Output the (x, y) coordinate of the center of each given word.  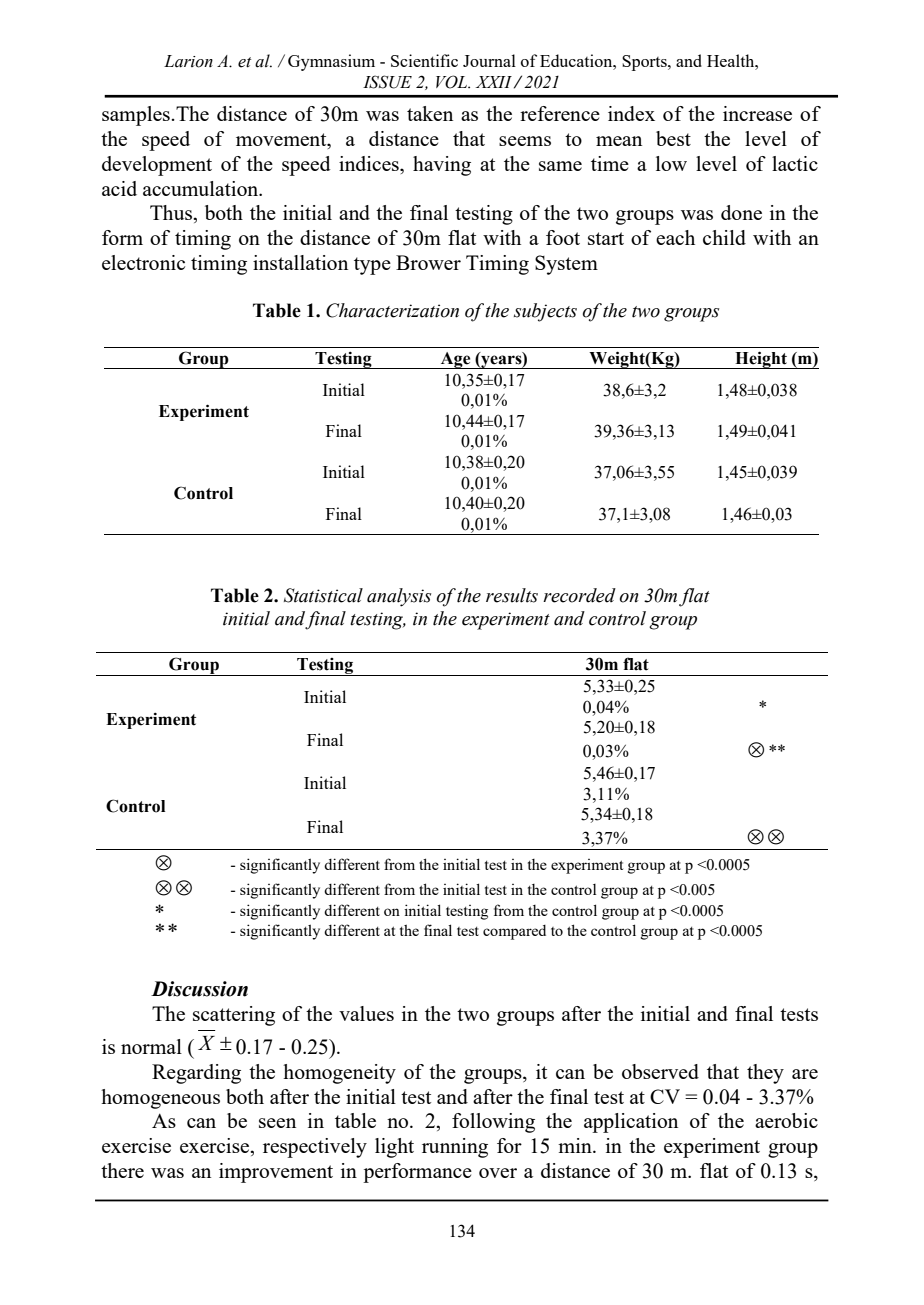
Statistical (323, 595)
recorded (579, 595)
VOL (453, 82)
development (157, 166)
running (455, 1148)
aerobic (786, 1120)
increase (757, 113)
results (512, 595)
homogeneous (160, 1099)
